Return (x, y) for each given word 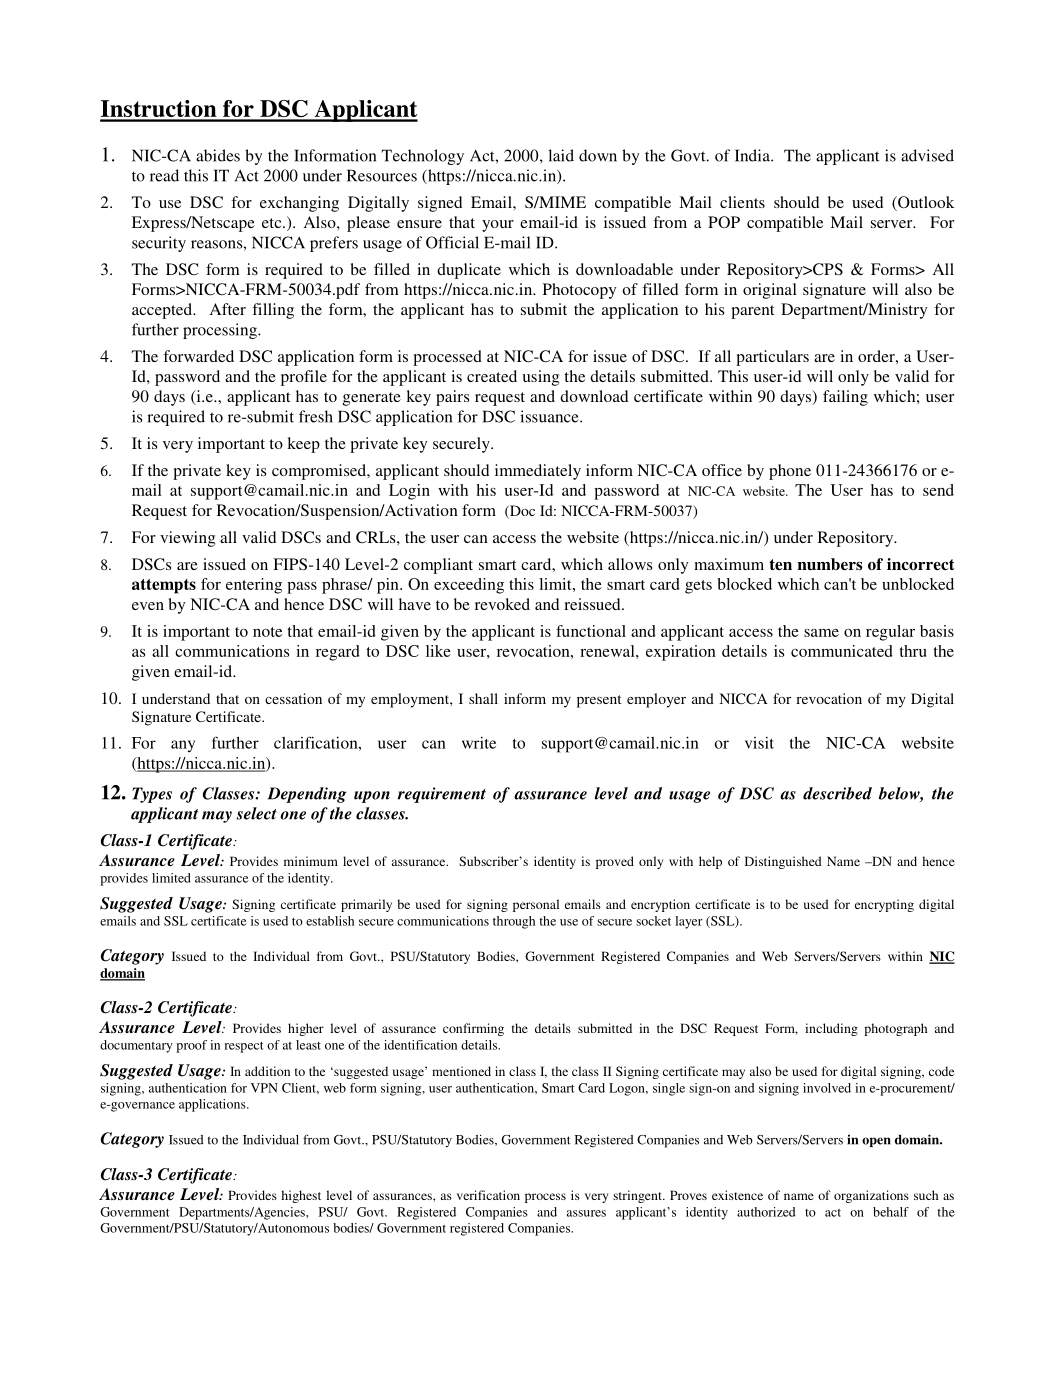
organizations (871, 1196)
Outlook (925, 203)
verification (488, 1195)
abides (218, 155)
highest (301, 1196)
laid (561, 155)
